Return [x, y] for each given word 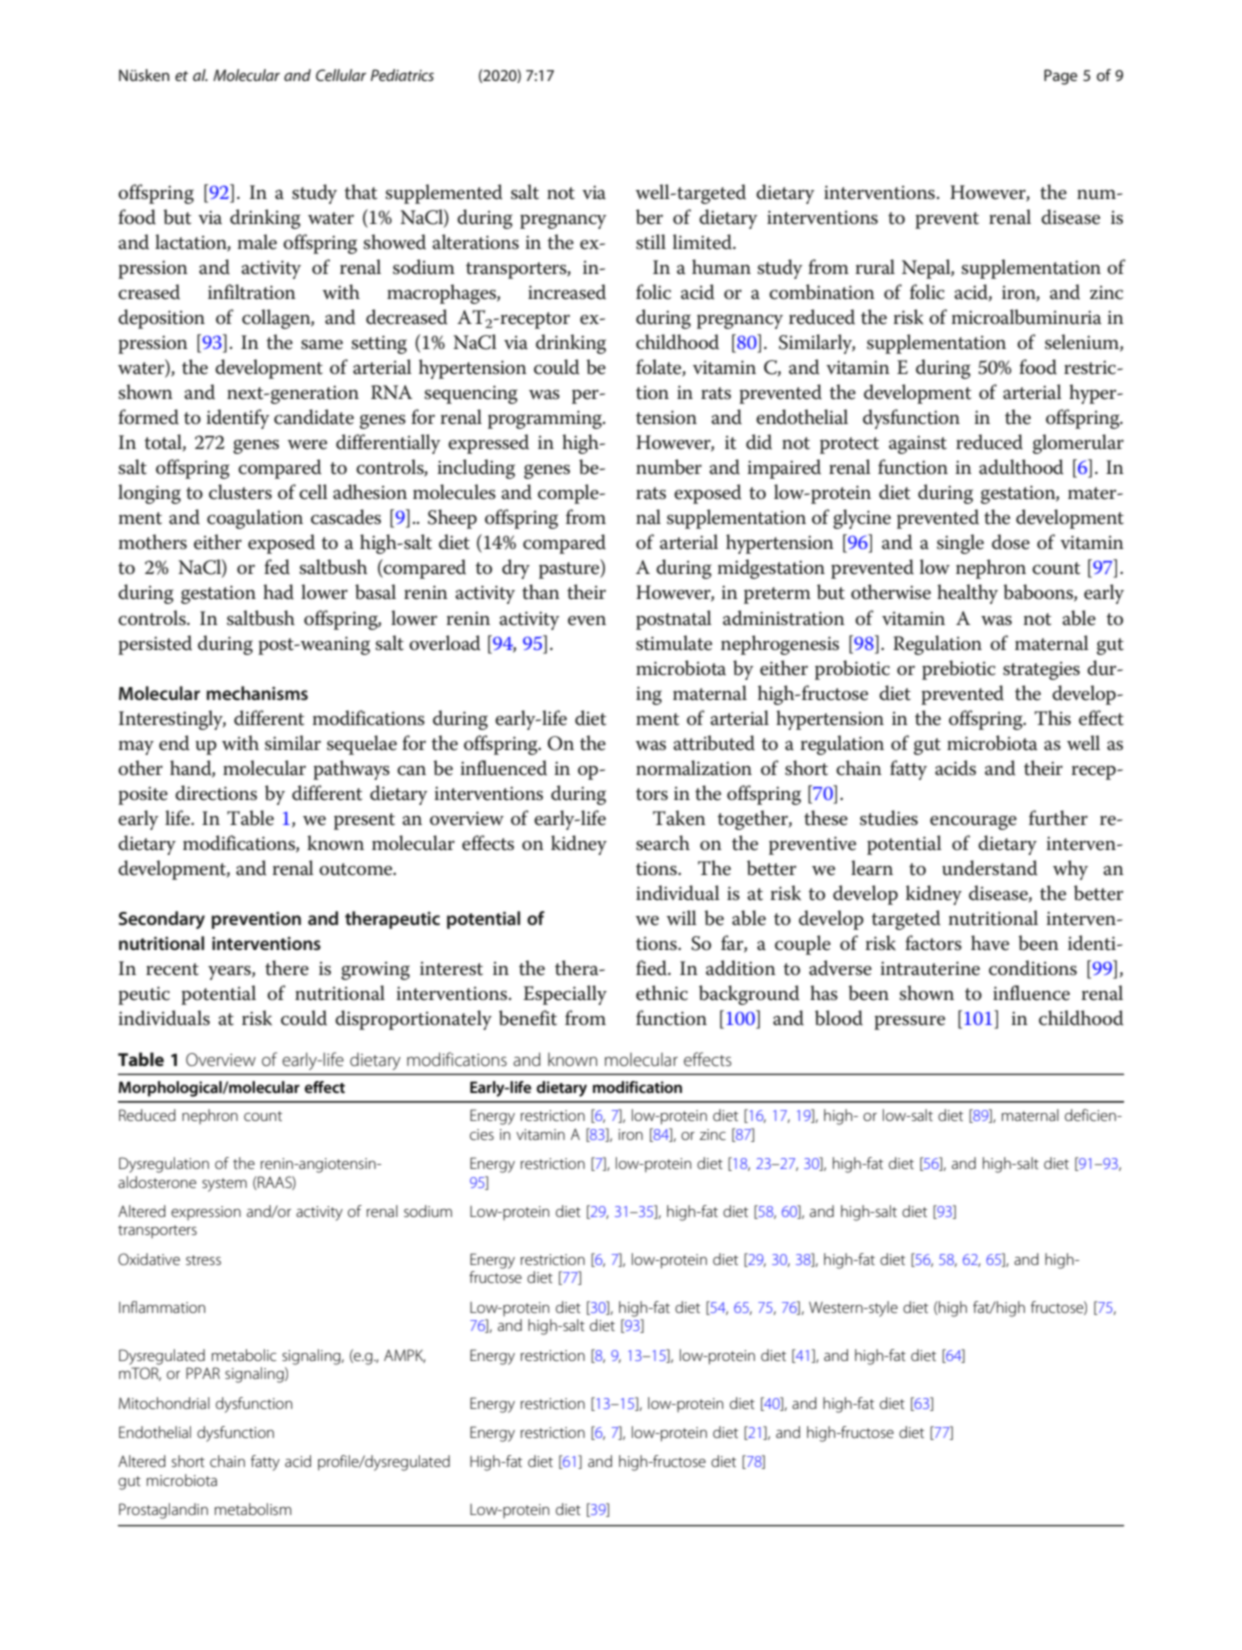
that [360, 192]
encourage [973, 822]
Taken [679, 818]
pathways [351, 770]
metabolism [253, 1509]
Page [1060, 77]
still [651, 242]
